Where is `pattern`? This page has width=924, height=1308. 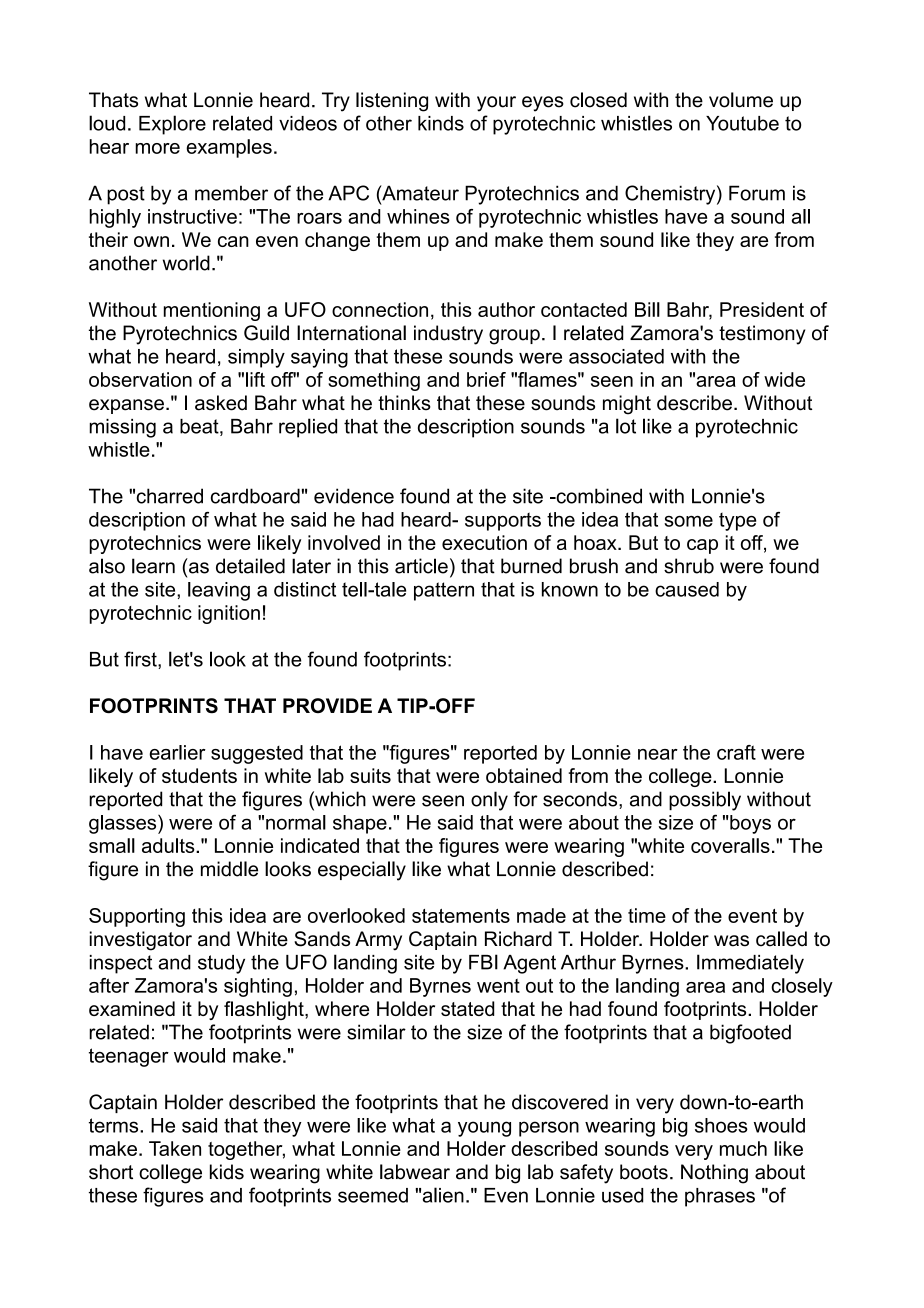 pattern is located at coordinates (444, 591).
